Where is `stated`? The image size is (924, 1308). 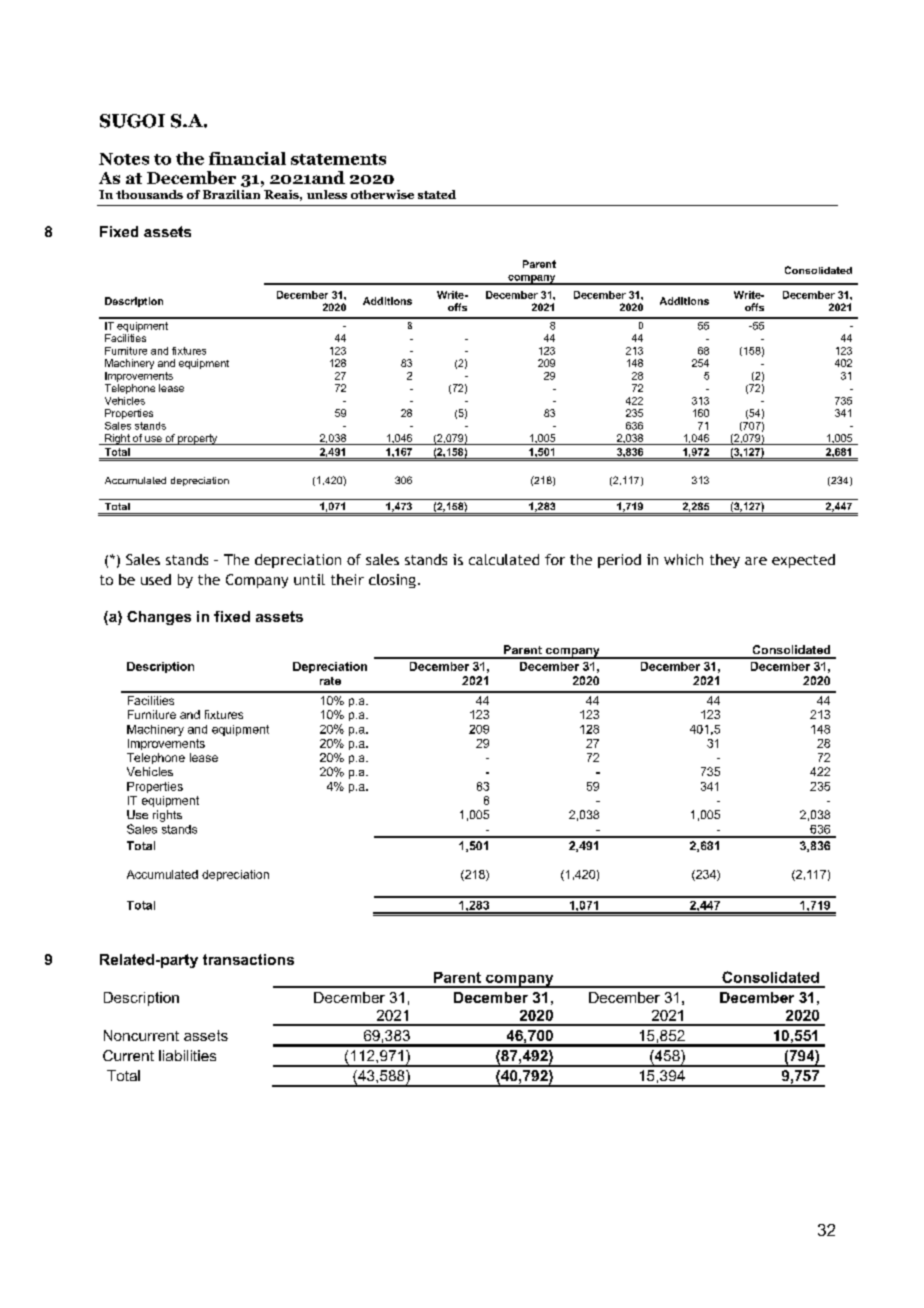
stated is located at coordinates (437, 194).
